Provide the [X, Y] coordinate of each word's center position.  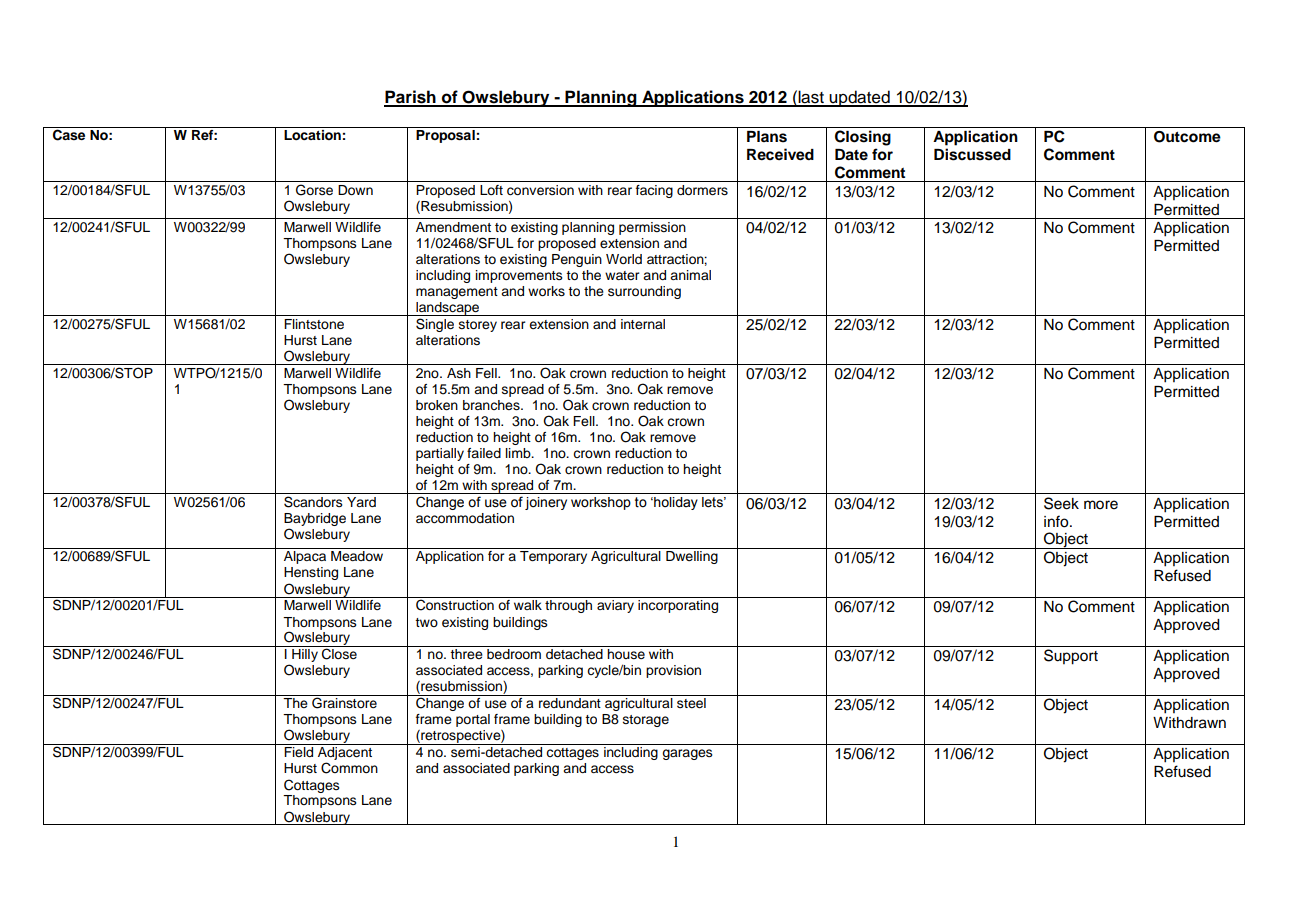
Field [298, 752]
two [426, 622]
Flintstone [314, 324]
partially [440, 454]
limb [519, 453]
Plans [767, 137]
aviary [615, 606]
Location [312, 135]
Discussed [972, 154]
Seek [1061, 503]
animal [690, 275]
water [622, 275]
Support [1071, 657]
